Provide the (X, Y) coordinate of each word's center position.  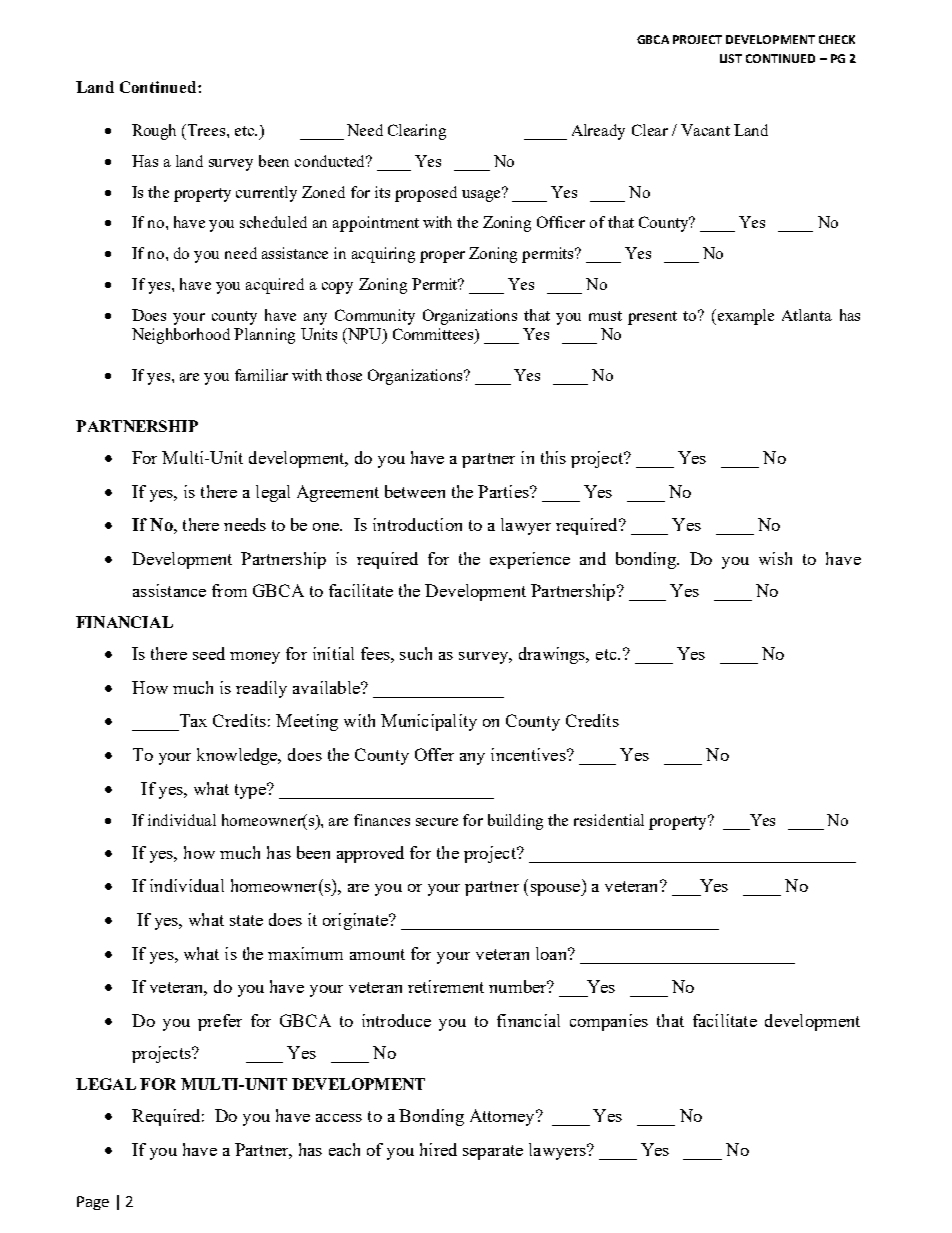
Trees (208, 130)
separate (493, 1152)
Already (598, 132)
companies (609, 1022)
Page (93, 1203)
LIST (731, 58)
